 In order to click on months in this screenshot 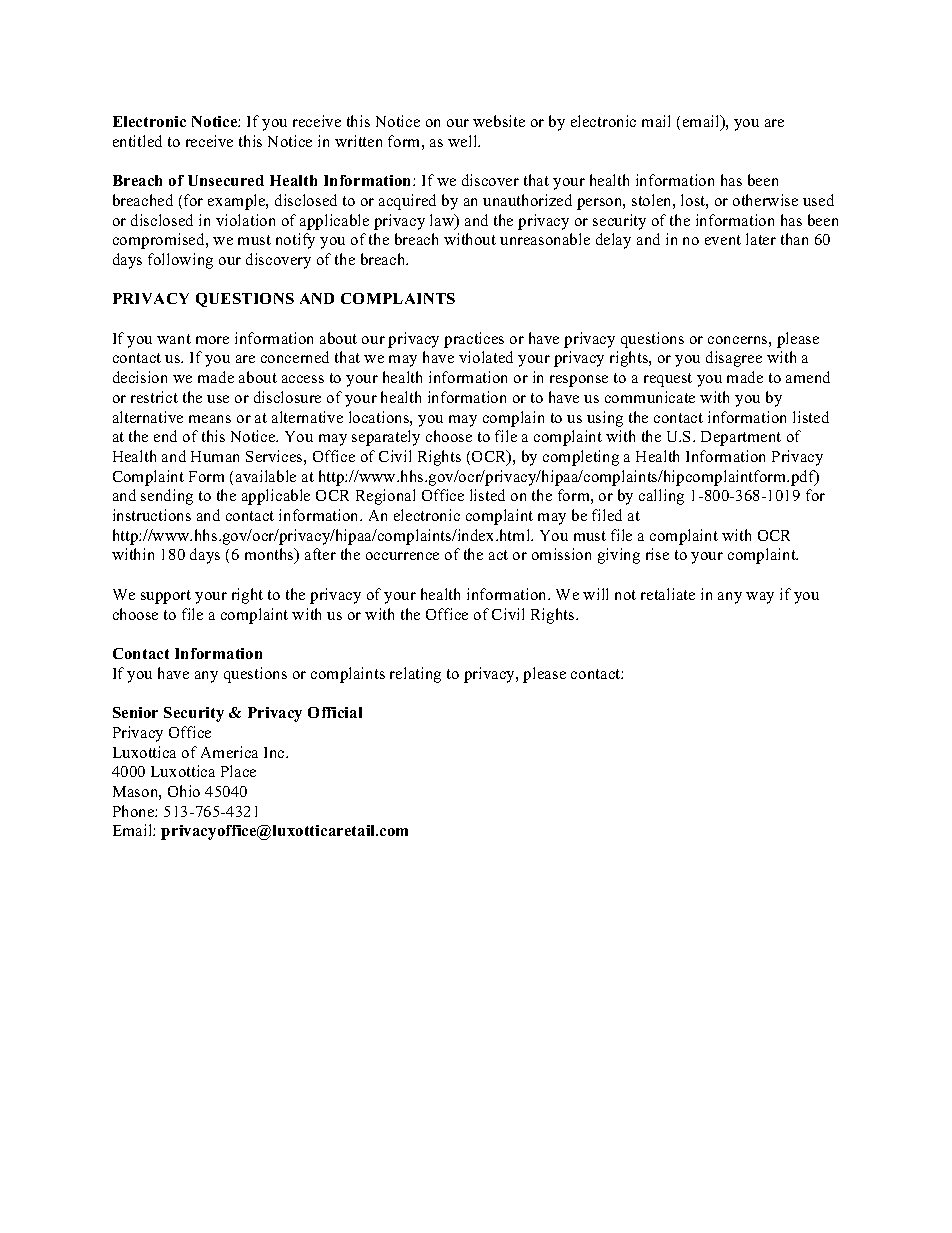, I will do `click(270, 556)`.
